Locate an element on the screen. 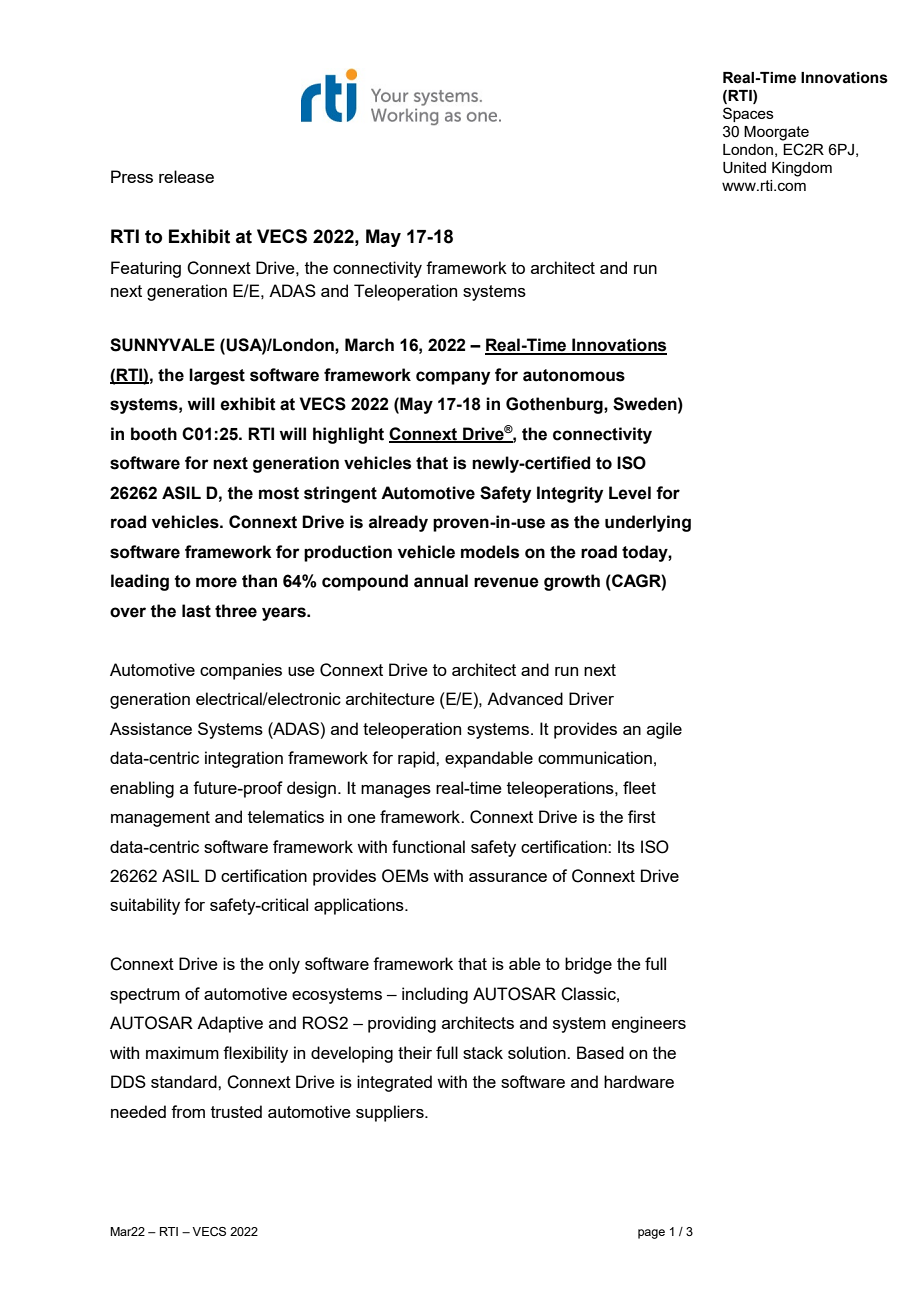 Image resolution: width=924 pixels, height=1308 pixels. United is located at coordinates (744, 168).
